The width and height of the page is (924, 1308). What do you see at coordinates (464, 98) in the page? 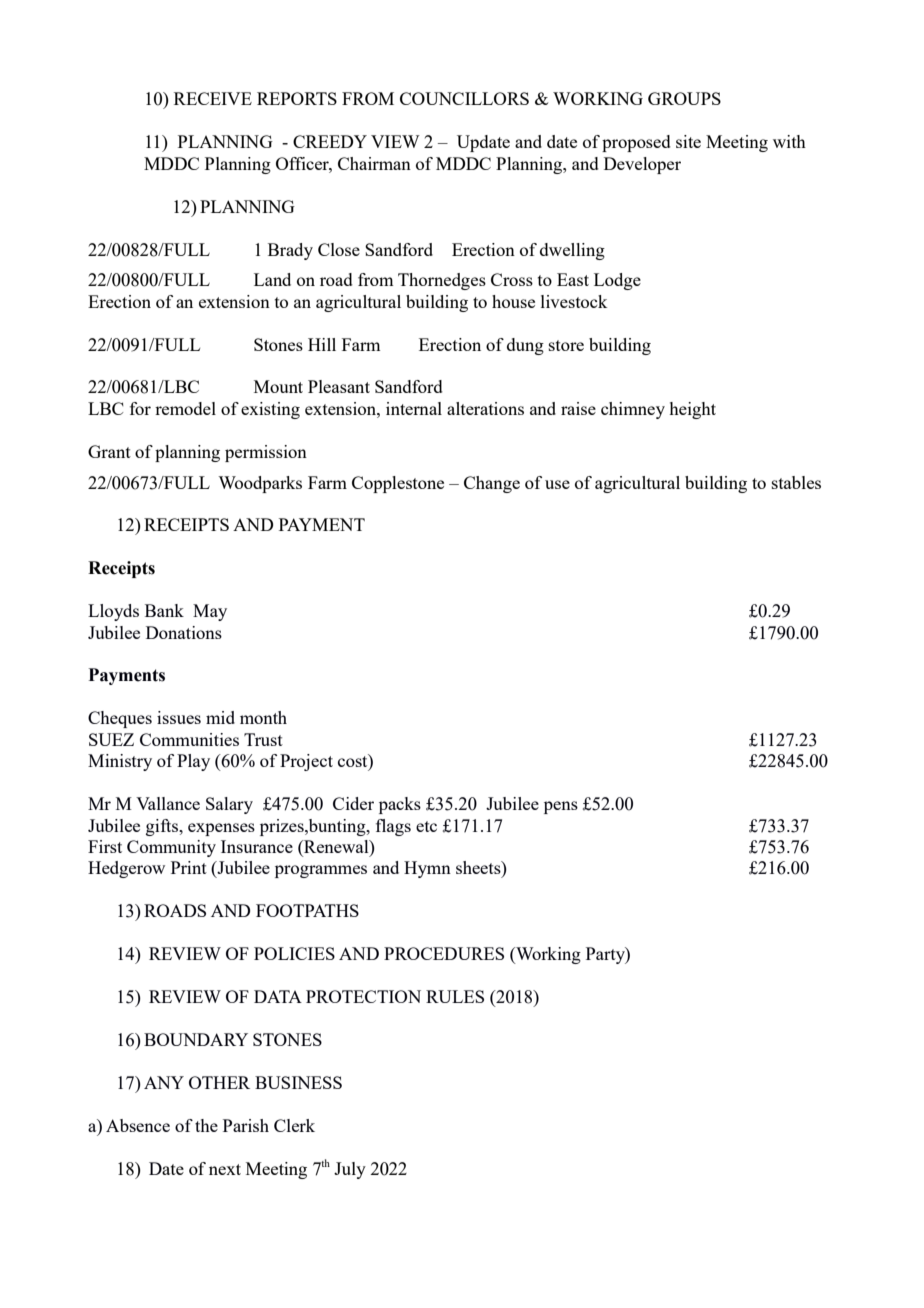
I see `COUNCILLORS` at bounding box center [464, 98].
